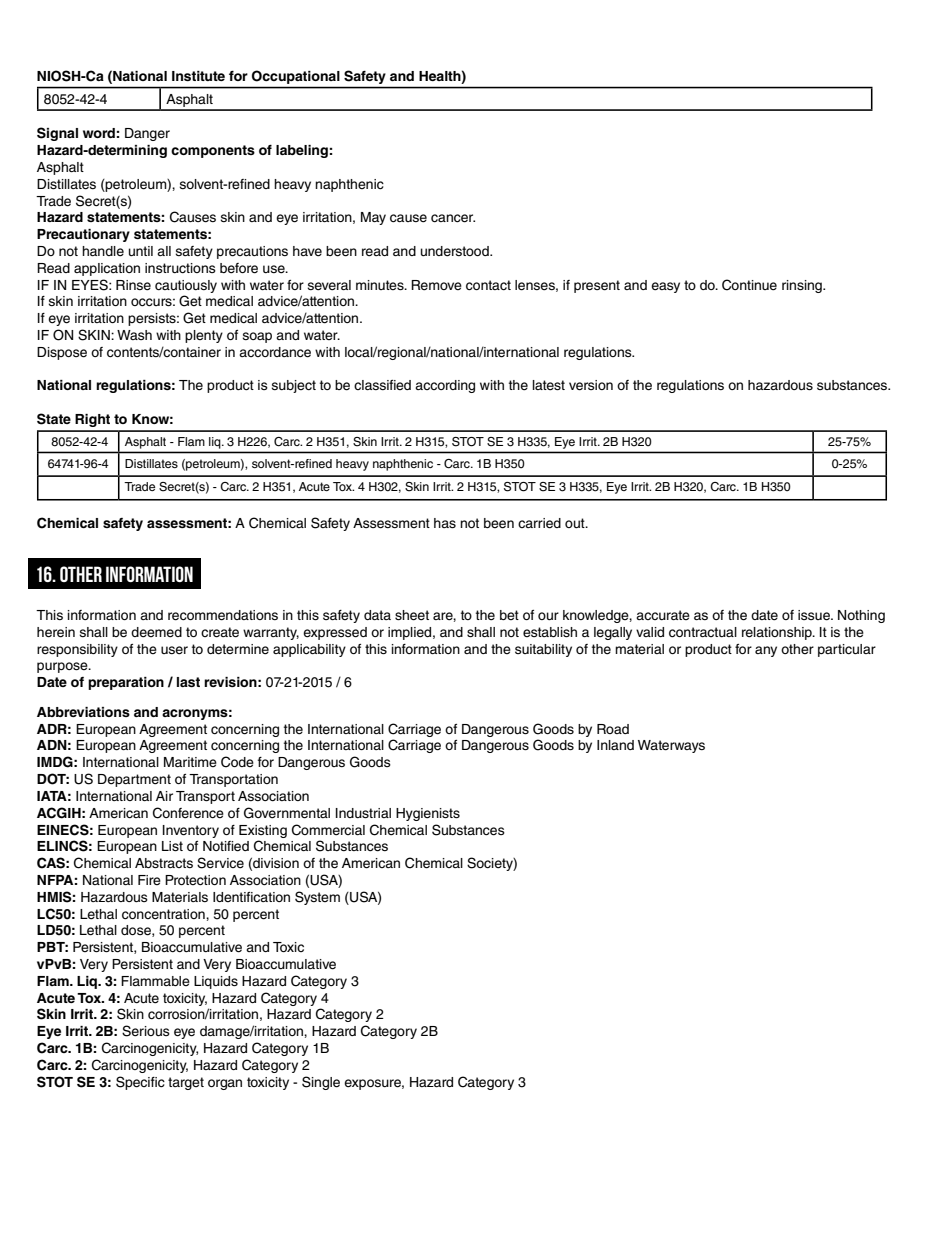 This document has height=1233, width=952. Describe the element at coordinates (412, 615) in the document. I see `sheet` at that location.
